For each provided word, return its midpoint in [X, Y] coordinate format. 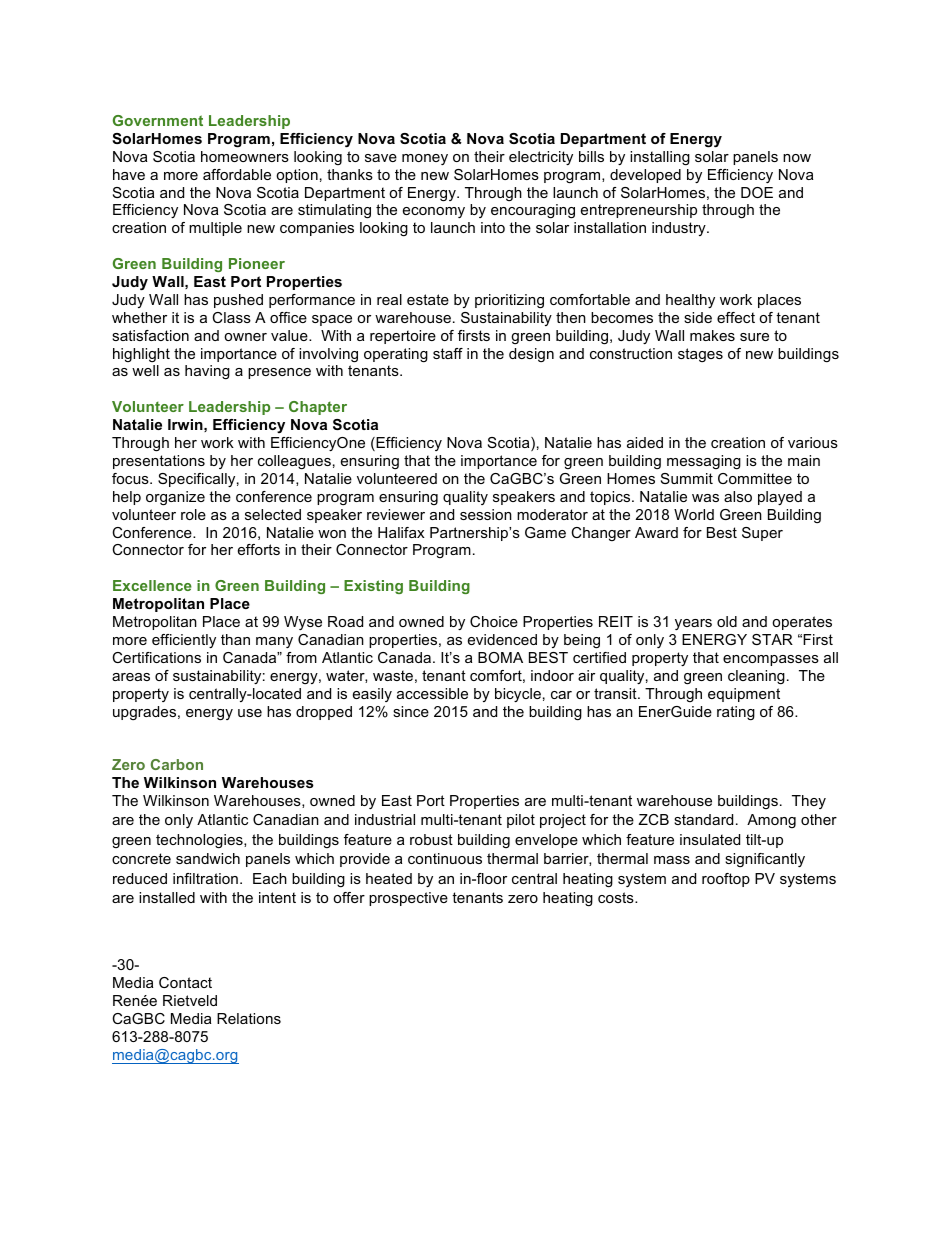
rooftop [726, 880]
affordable [237, 174]
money [425, 159]
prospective [408, 899]
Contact [185, 982]
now [797, 158]
